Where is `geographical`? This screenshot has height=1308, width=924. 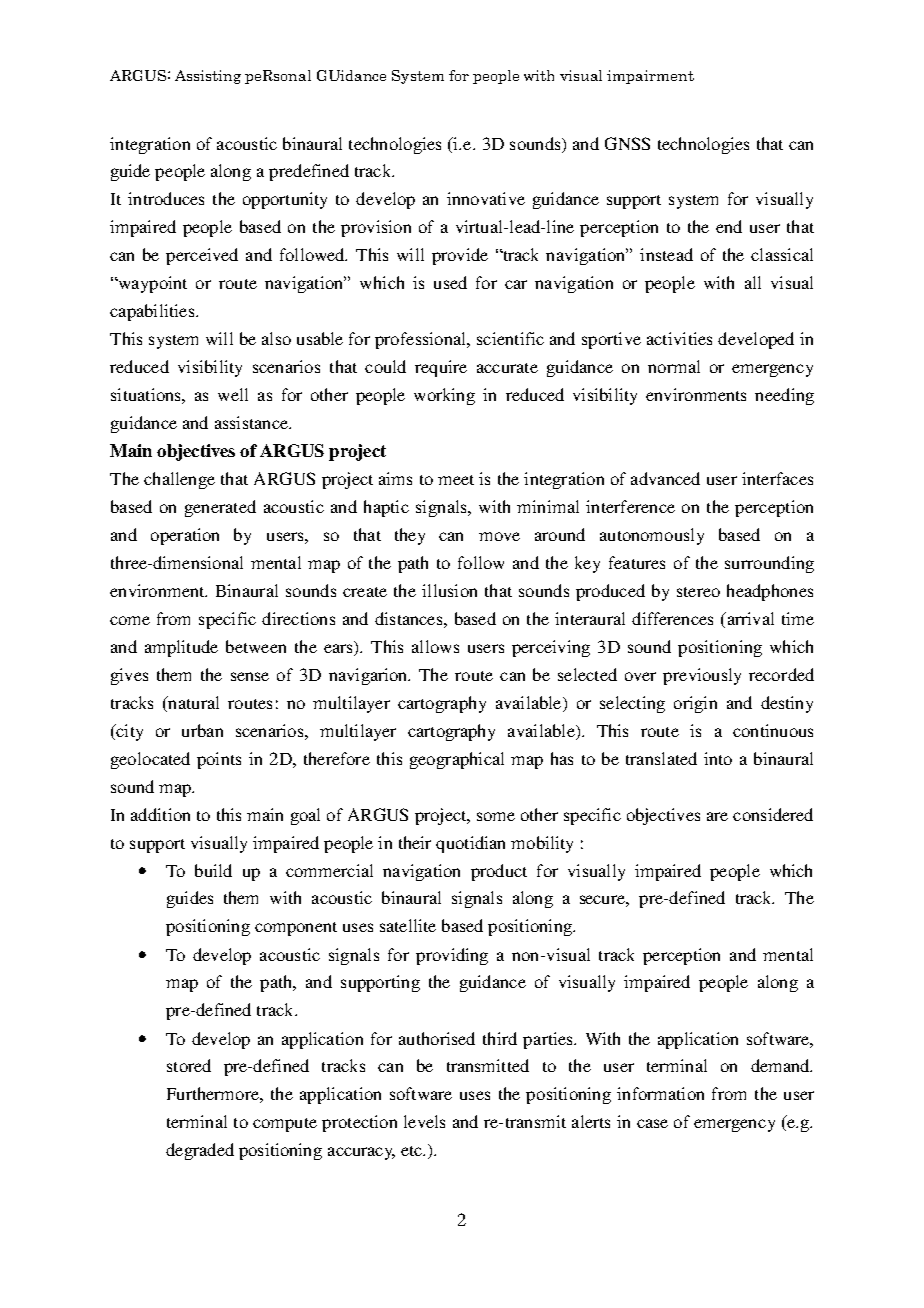 geographical is located at coordinates (457, 760).
